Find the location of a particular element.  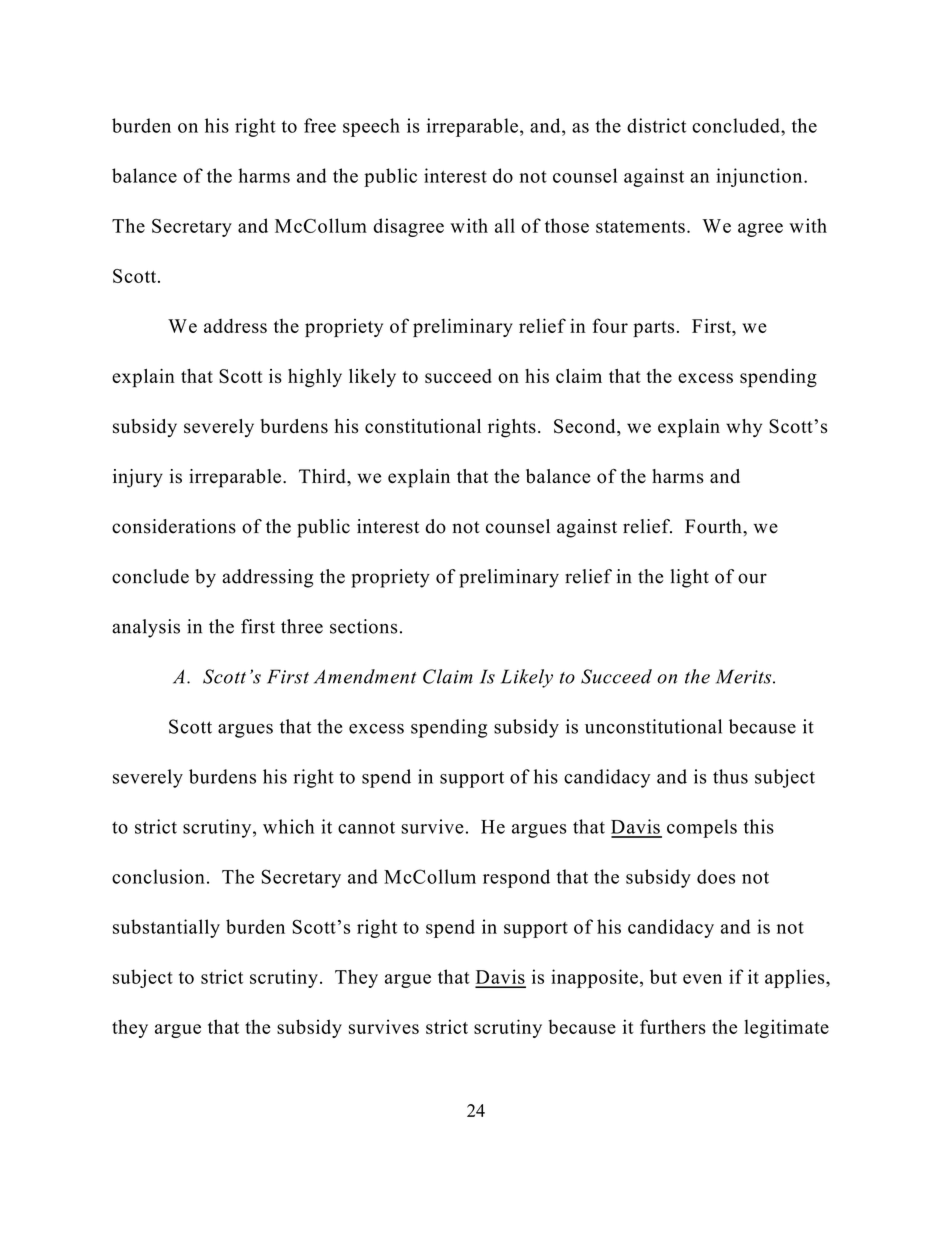

injunction is located at coordinates (760, 177).
